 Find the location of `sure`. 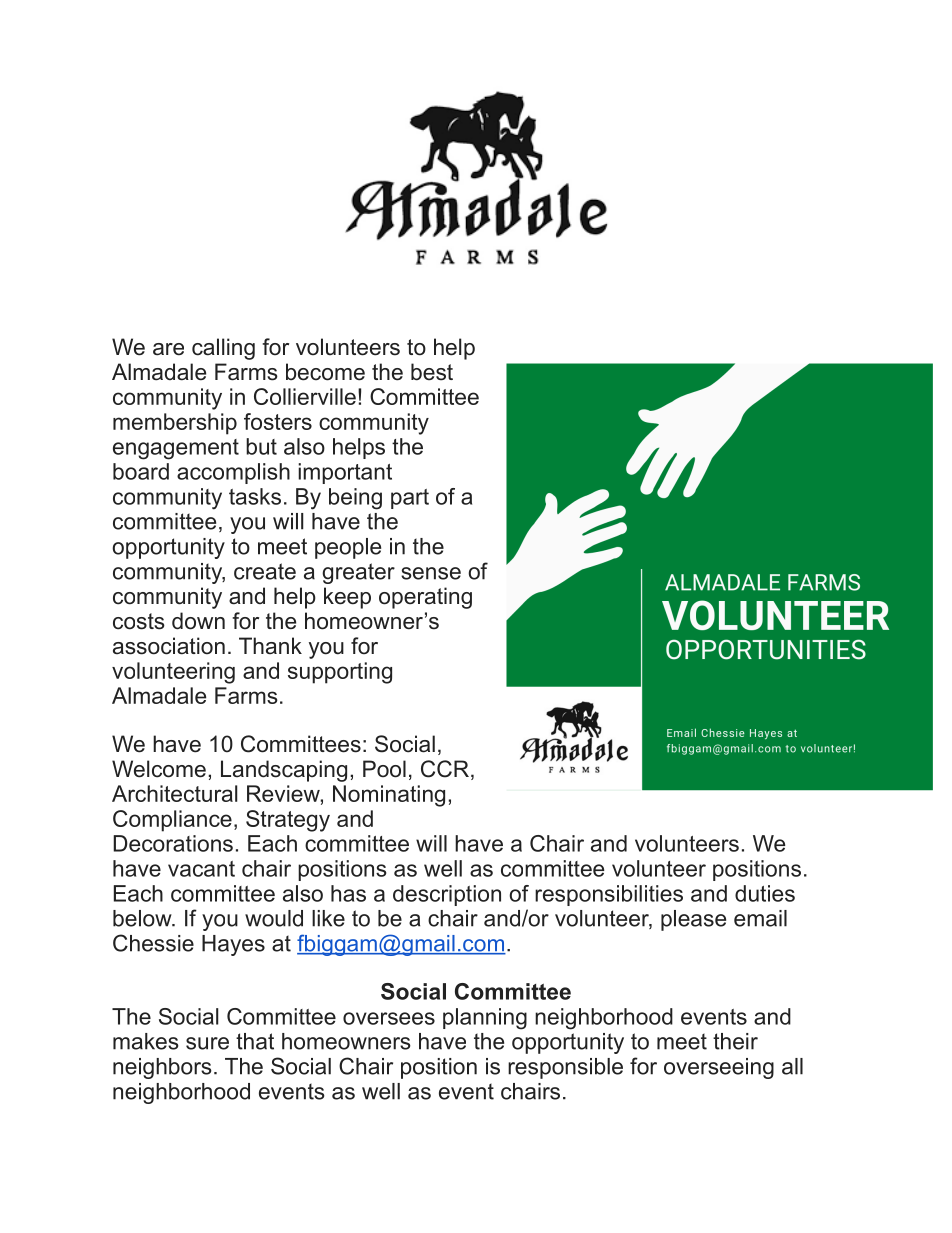

sure is located at coordinates (207, 1043).
